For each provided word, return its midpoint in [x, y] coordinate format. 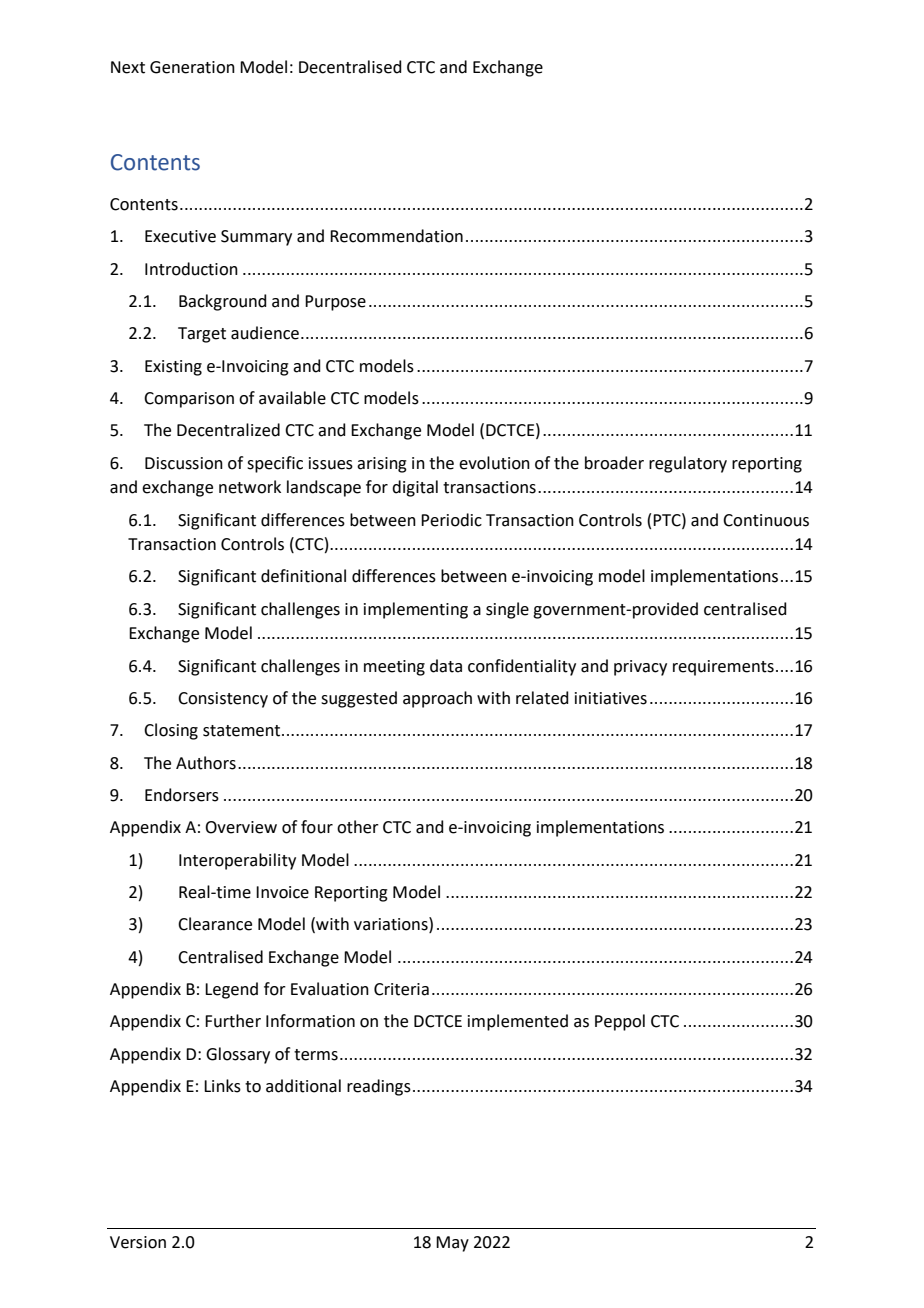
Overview [241, 827]
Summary [256, 238]
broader [614, 463]
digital [415, 488]
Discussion [184, 463]
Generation [192, 67]
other [358, 827]
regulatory [688, 464]
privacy [640, 668]
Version [138, 1242]
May [452, 1244]
